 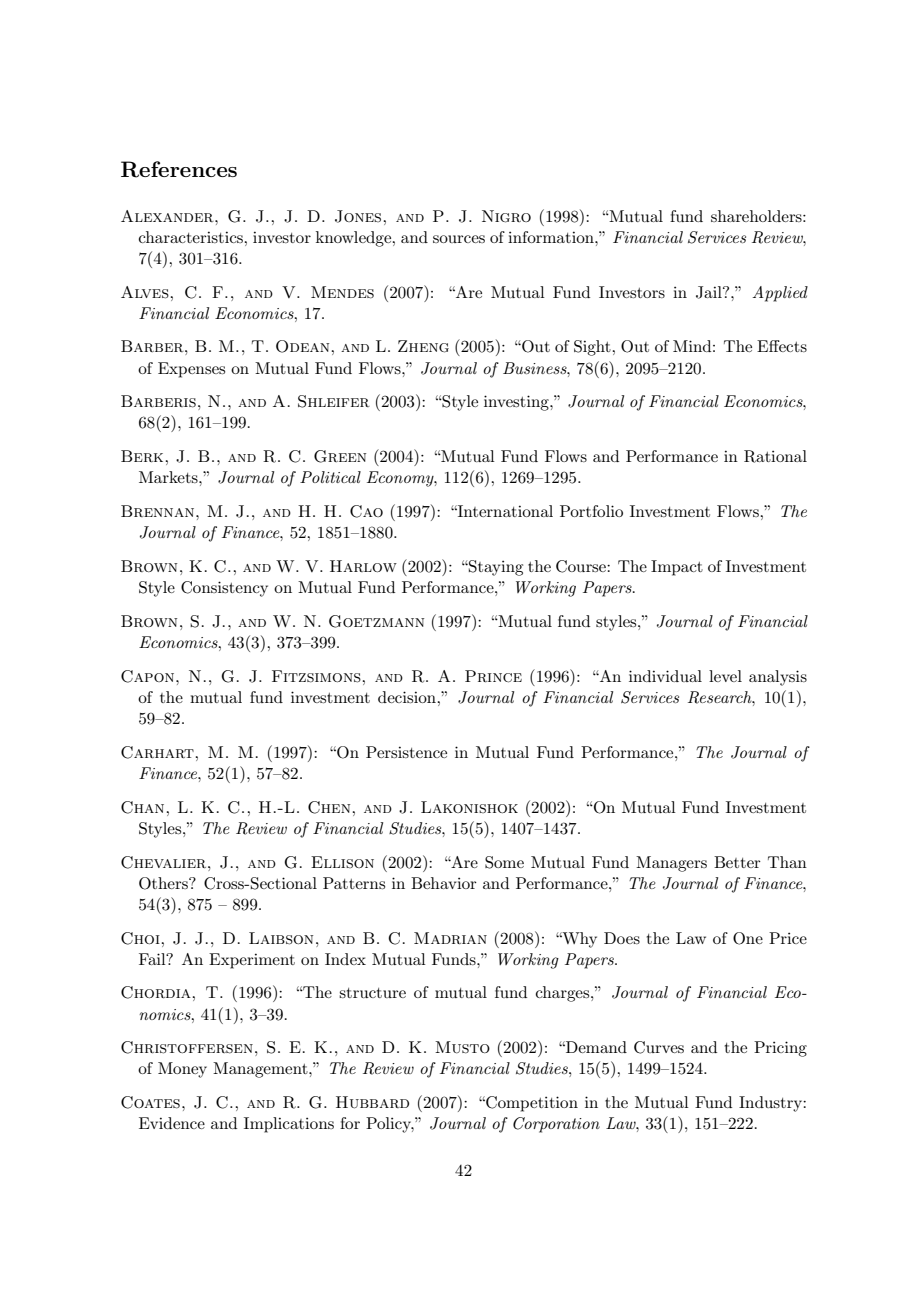 I want to click on References, so click(x=179, y=169).
